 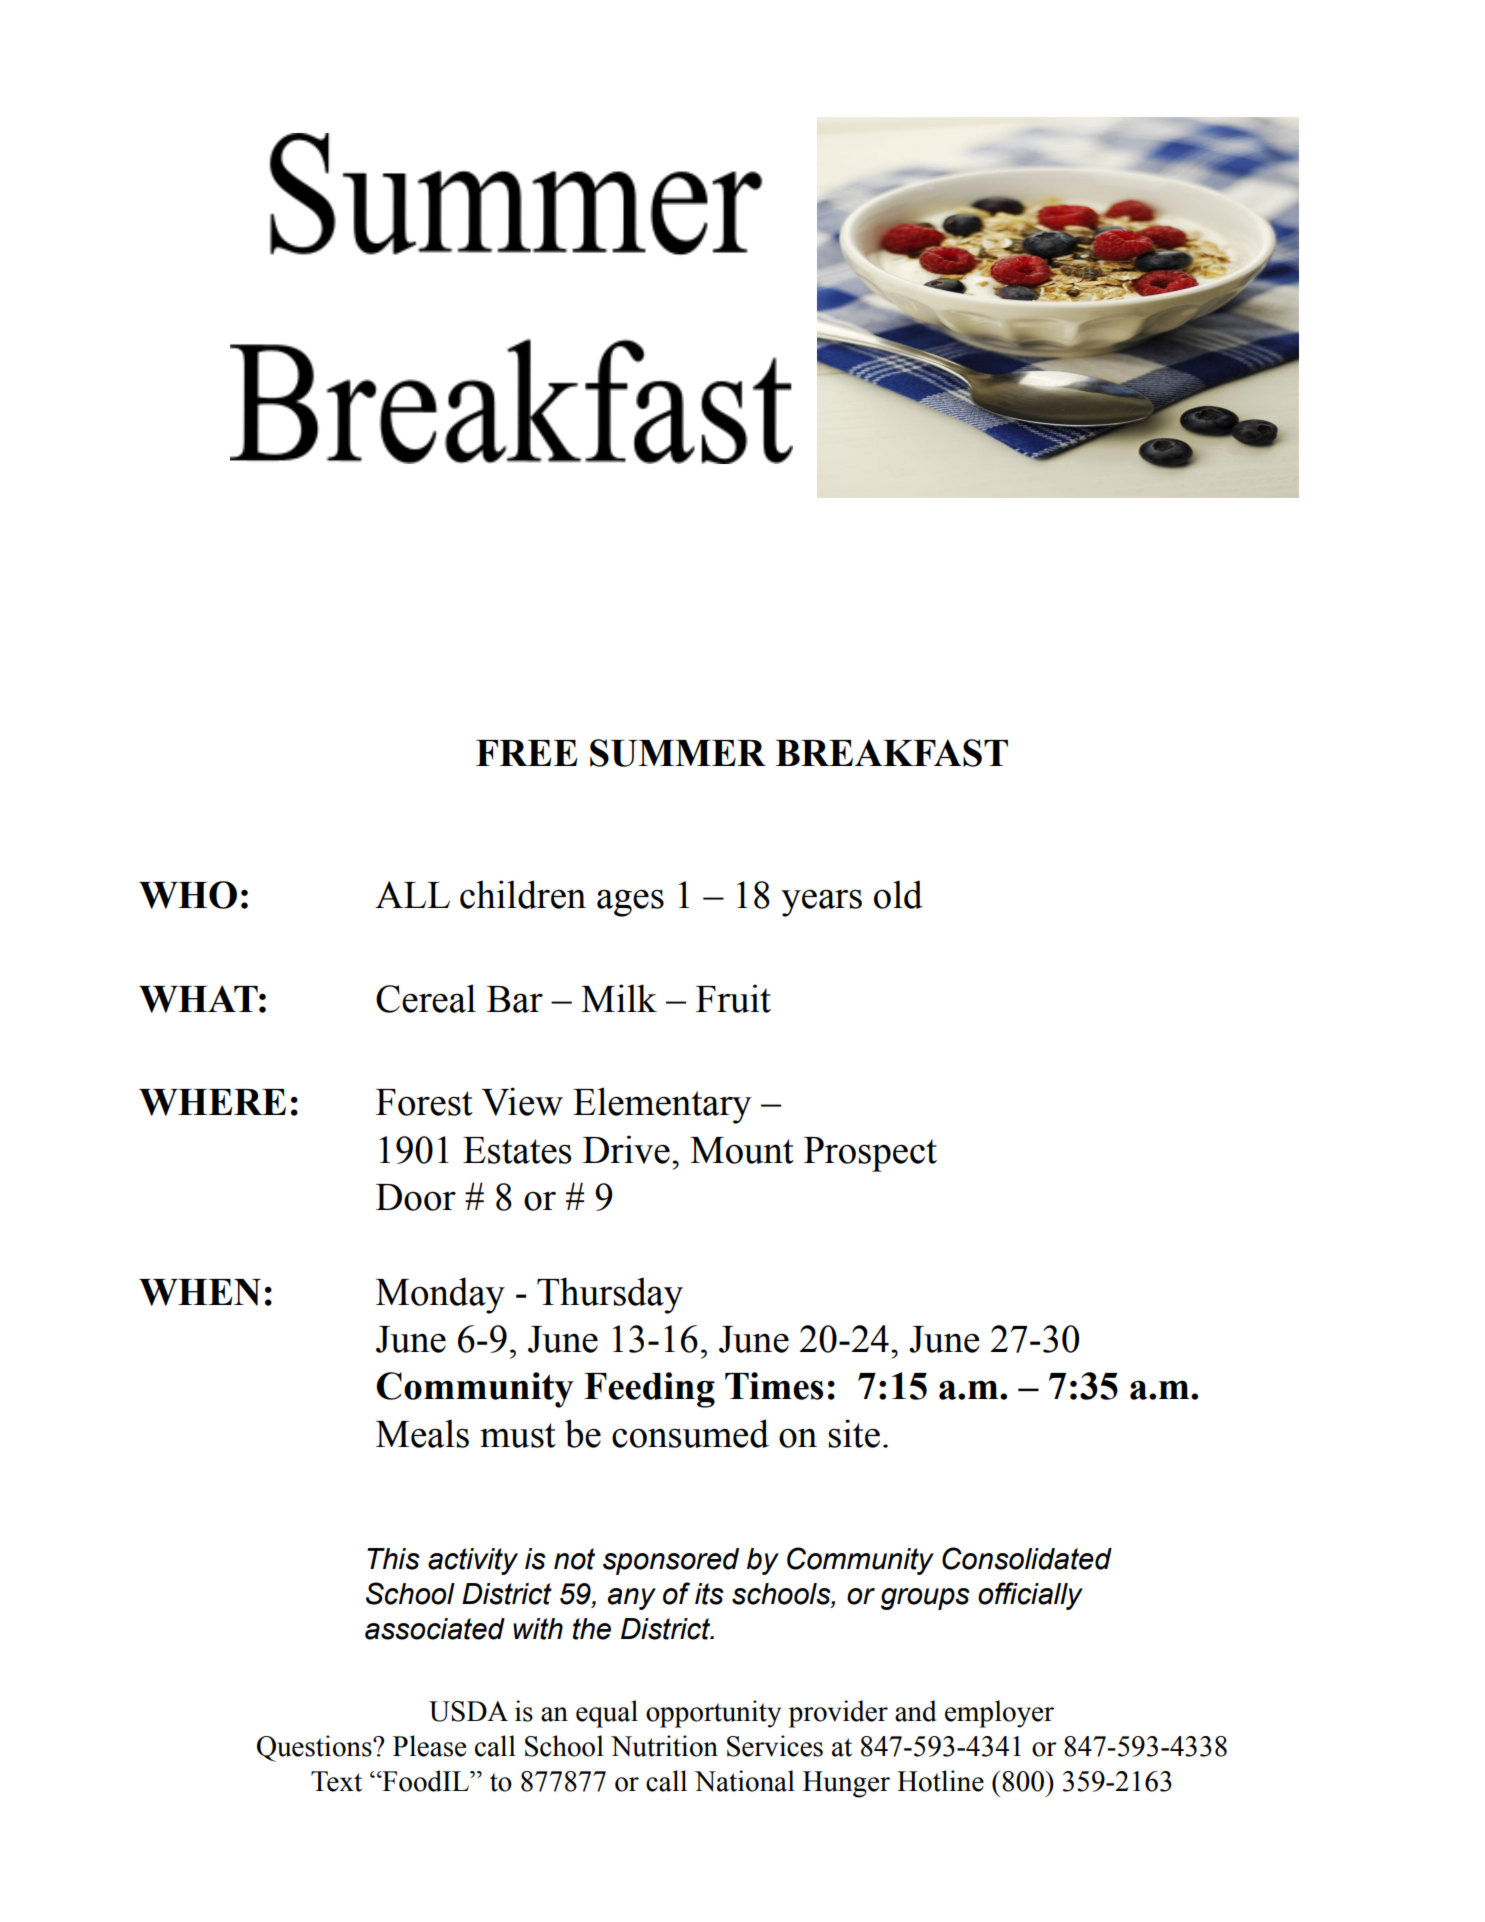 What do you see at coordinates (649, 1390) in the screenshot?
I see `Feeding` at bounding box center [649, 1390].
